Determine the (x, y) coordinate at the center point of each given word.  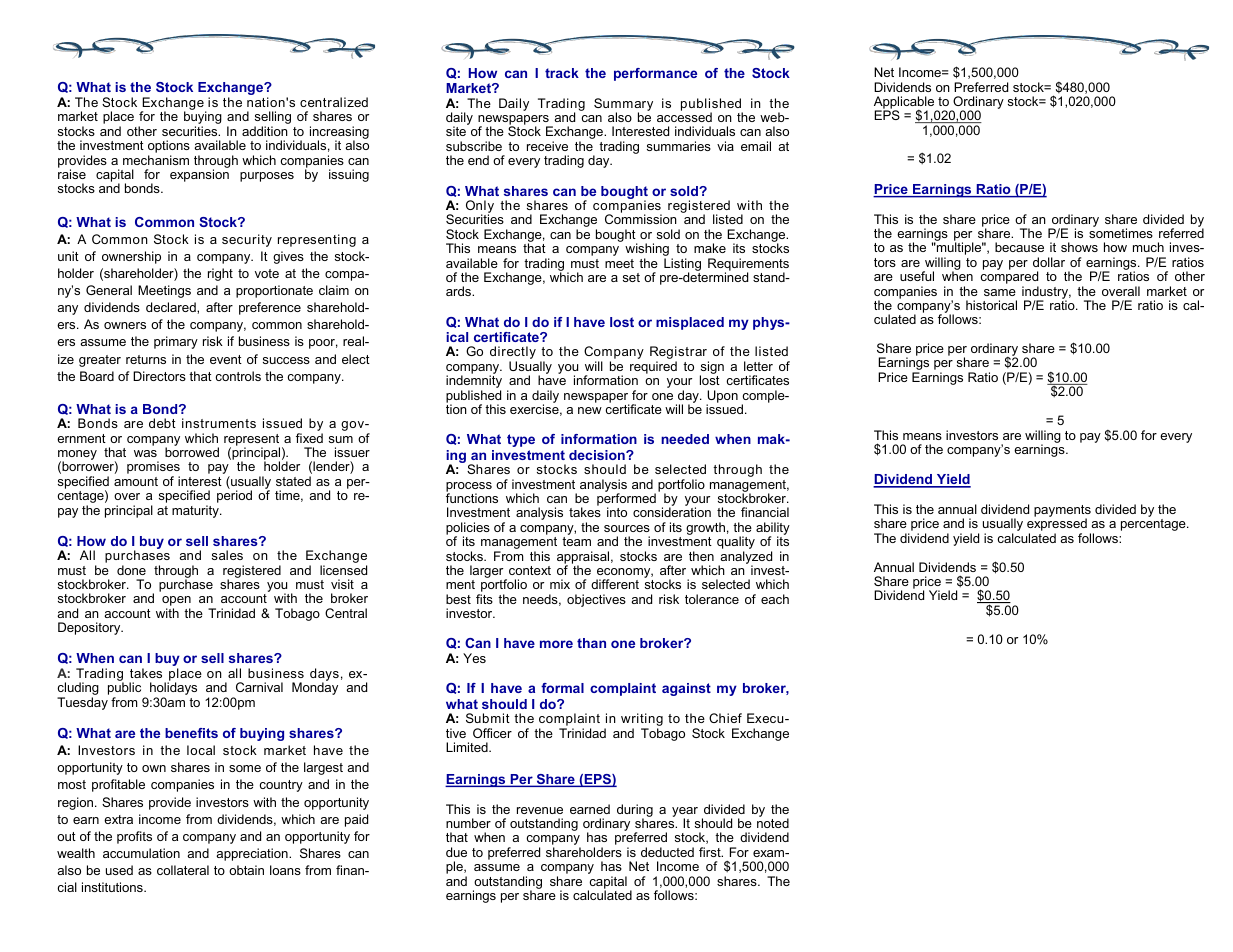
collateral (183, 870)
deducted (667, 852)
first (711, 852)
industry (1046, 293)
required (653, 367)
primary (176, 342)
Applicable (905, 104)
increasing (339, 134)
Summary (623, 105)
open (176, 602)
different (615, 584)
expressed (1057, 526)
